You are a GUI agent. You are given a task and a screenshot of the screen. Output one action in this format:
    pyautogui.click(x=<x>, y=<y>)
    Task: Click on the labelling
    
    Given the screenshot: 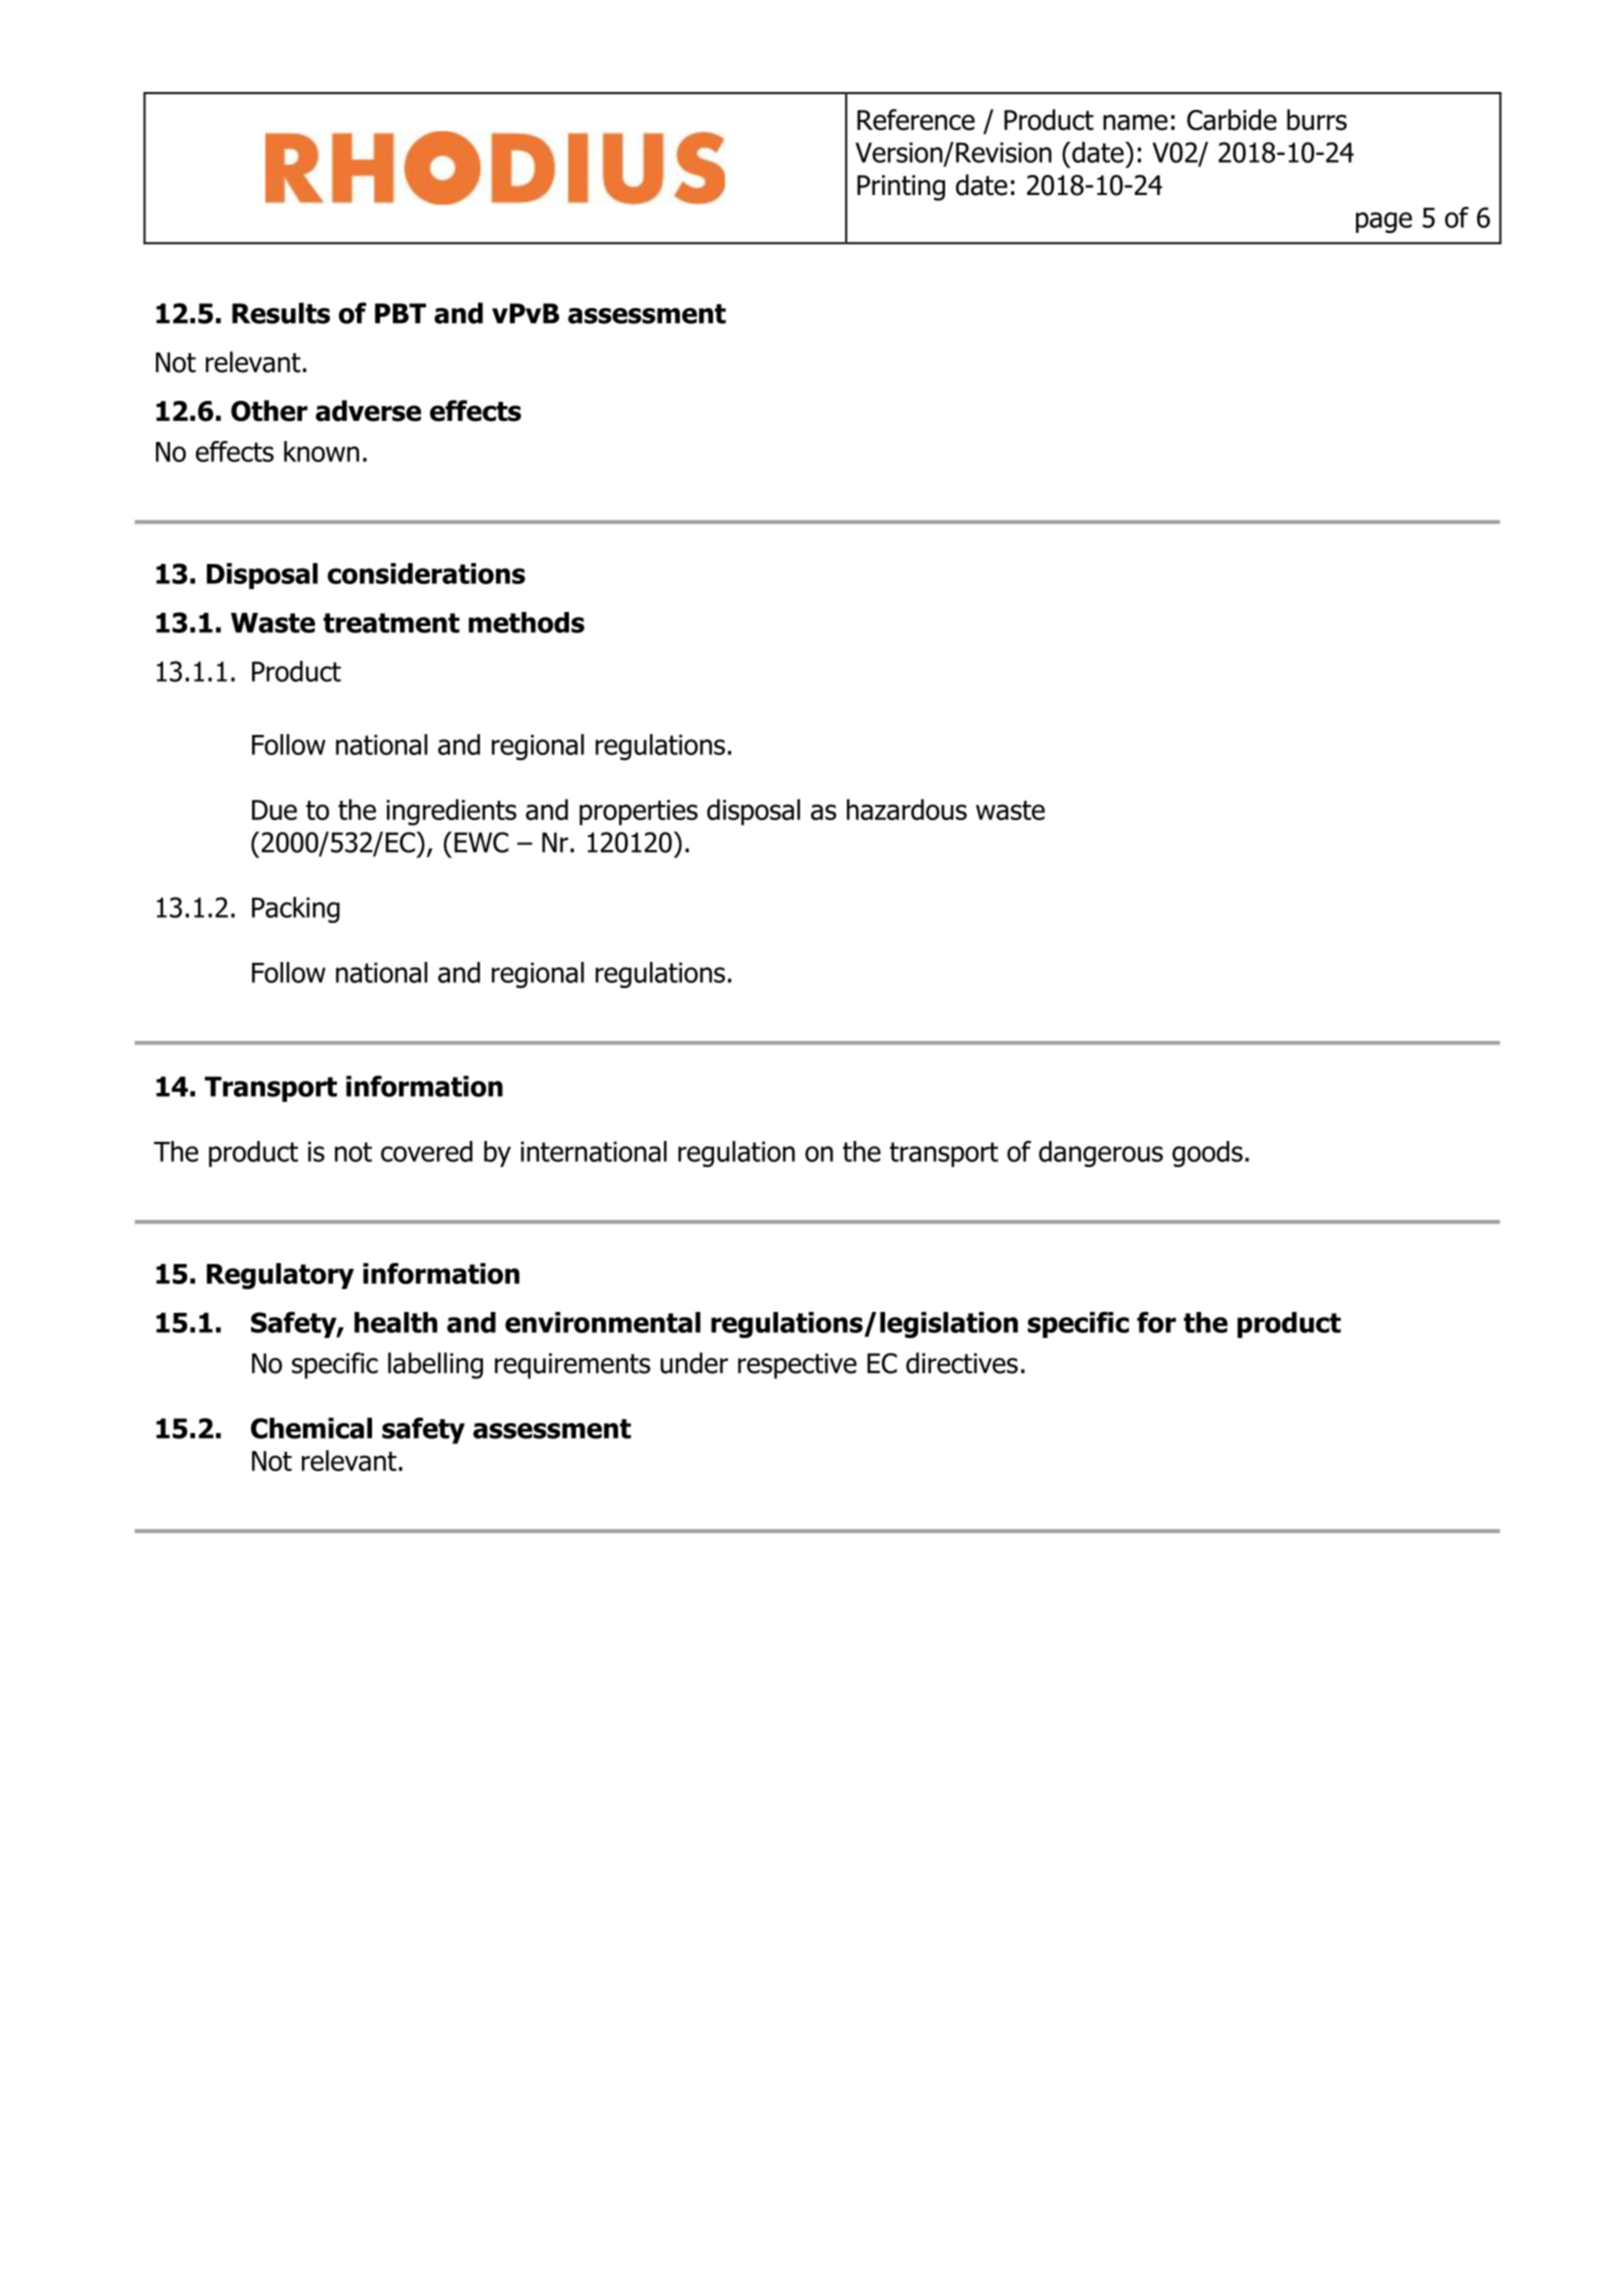 What is the action you would take?
    pyautogui.click(x=435, y=1365)
